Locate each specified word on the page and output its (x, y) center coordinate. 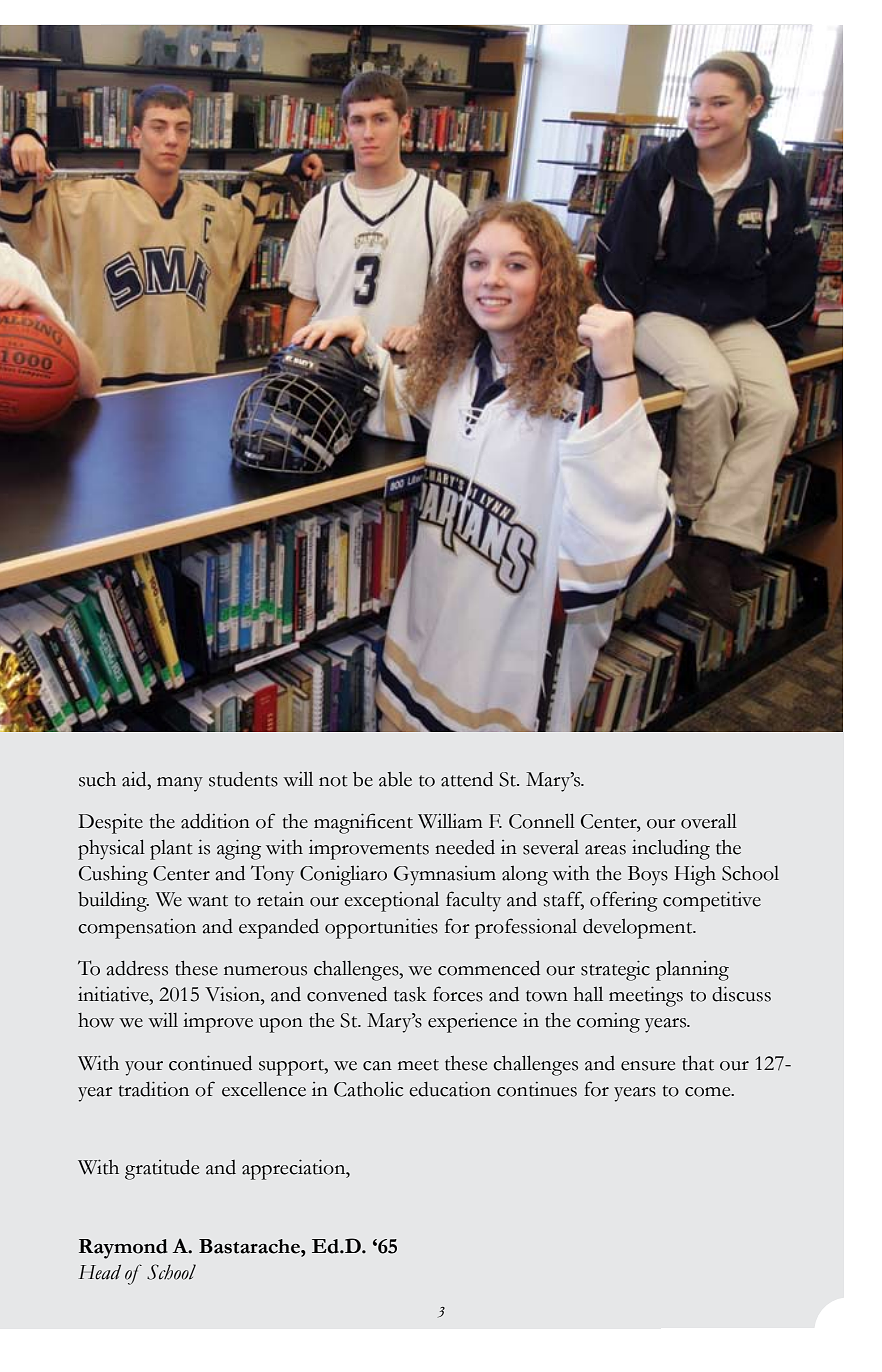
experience (472, 1022)
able (395, 779)
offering (624, 901)
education (450, 1089)
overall (709, 821)
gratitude (162, 1169)
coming (608, 1023)
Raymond (123, 1249)
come (709, 1092)
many (180, 784)
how (96, 1020)
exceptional (391, 902)
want (207, 901)
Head (100, 1272)
